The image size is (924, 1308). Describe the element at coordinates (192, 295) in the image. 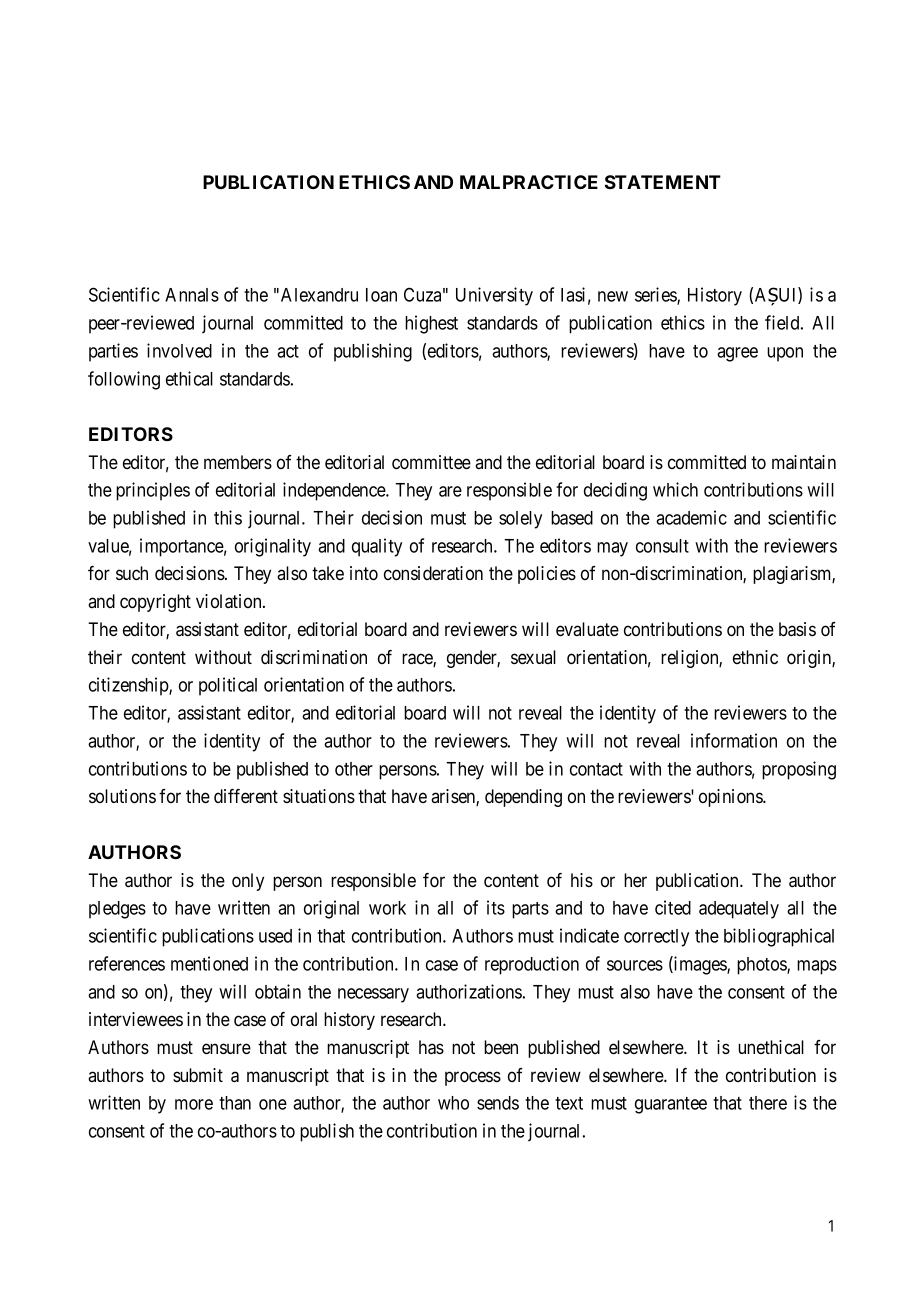

I see `Annals` at that location.
